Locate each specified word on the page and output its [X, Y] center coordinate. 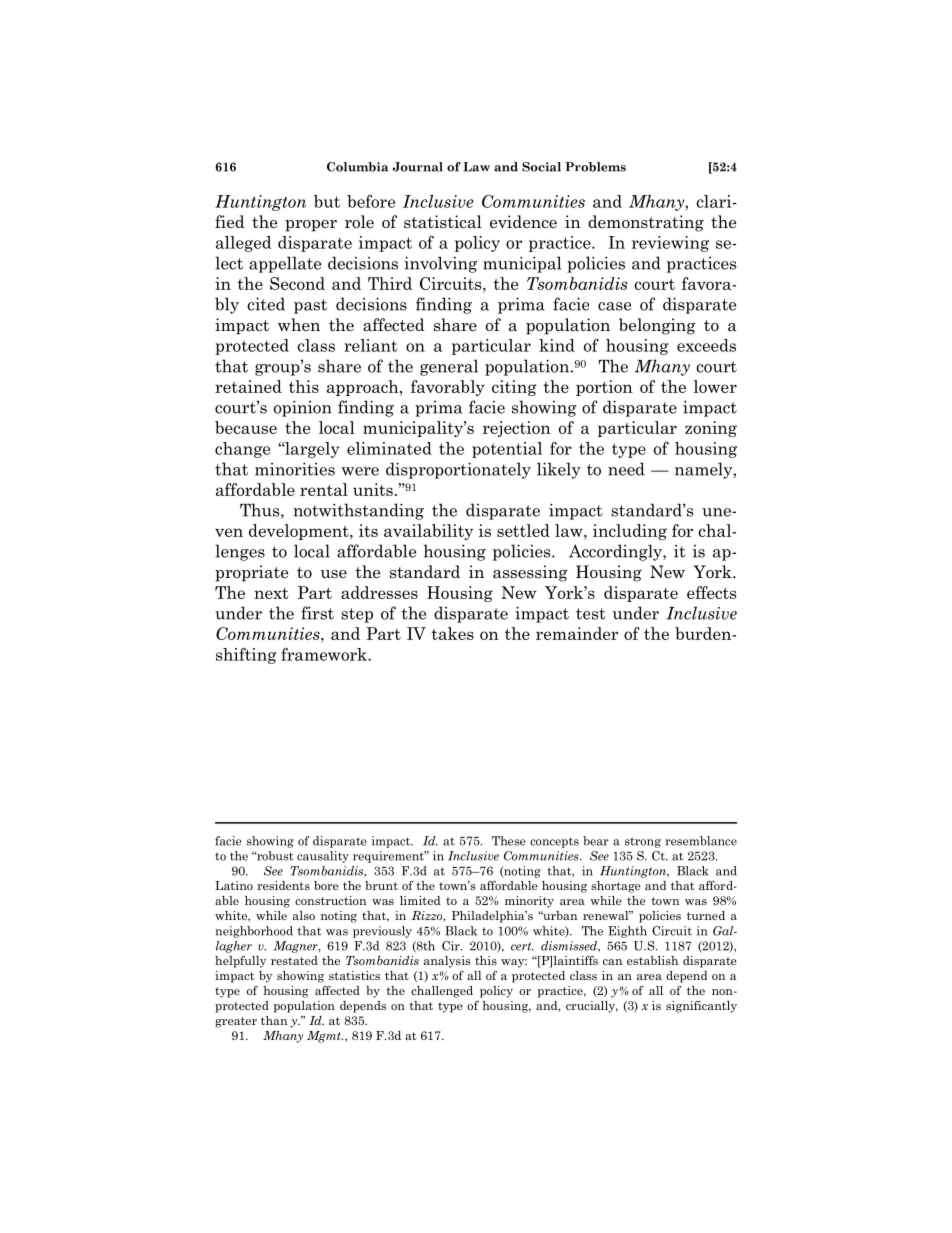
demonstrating [646, 223]
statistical [443, 222]
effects [711, 592]
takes [452, 633]
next [271, 593]
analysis [447, 962]
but [327, 201]
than [274, 1020]
